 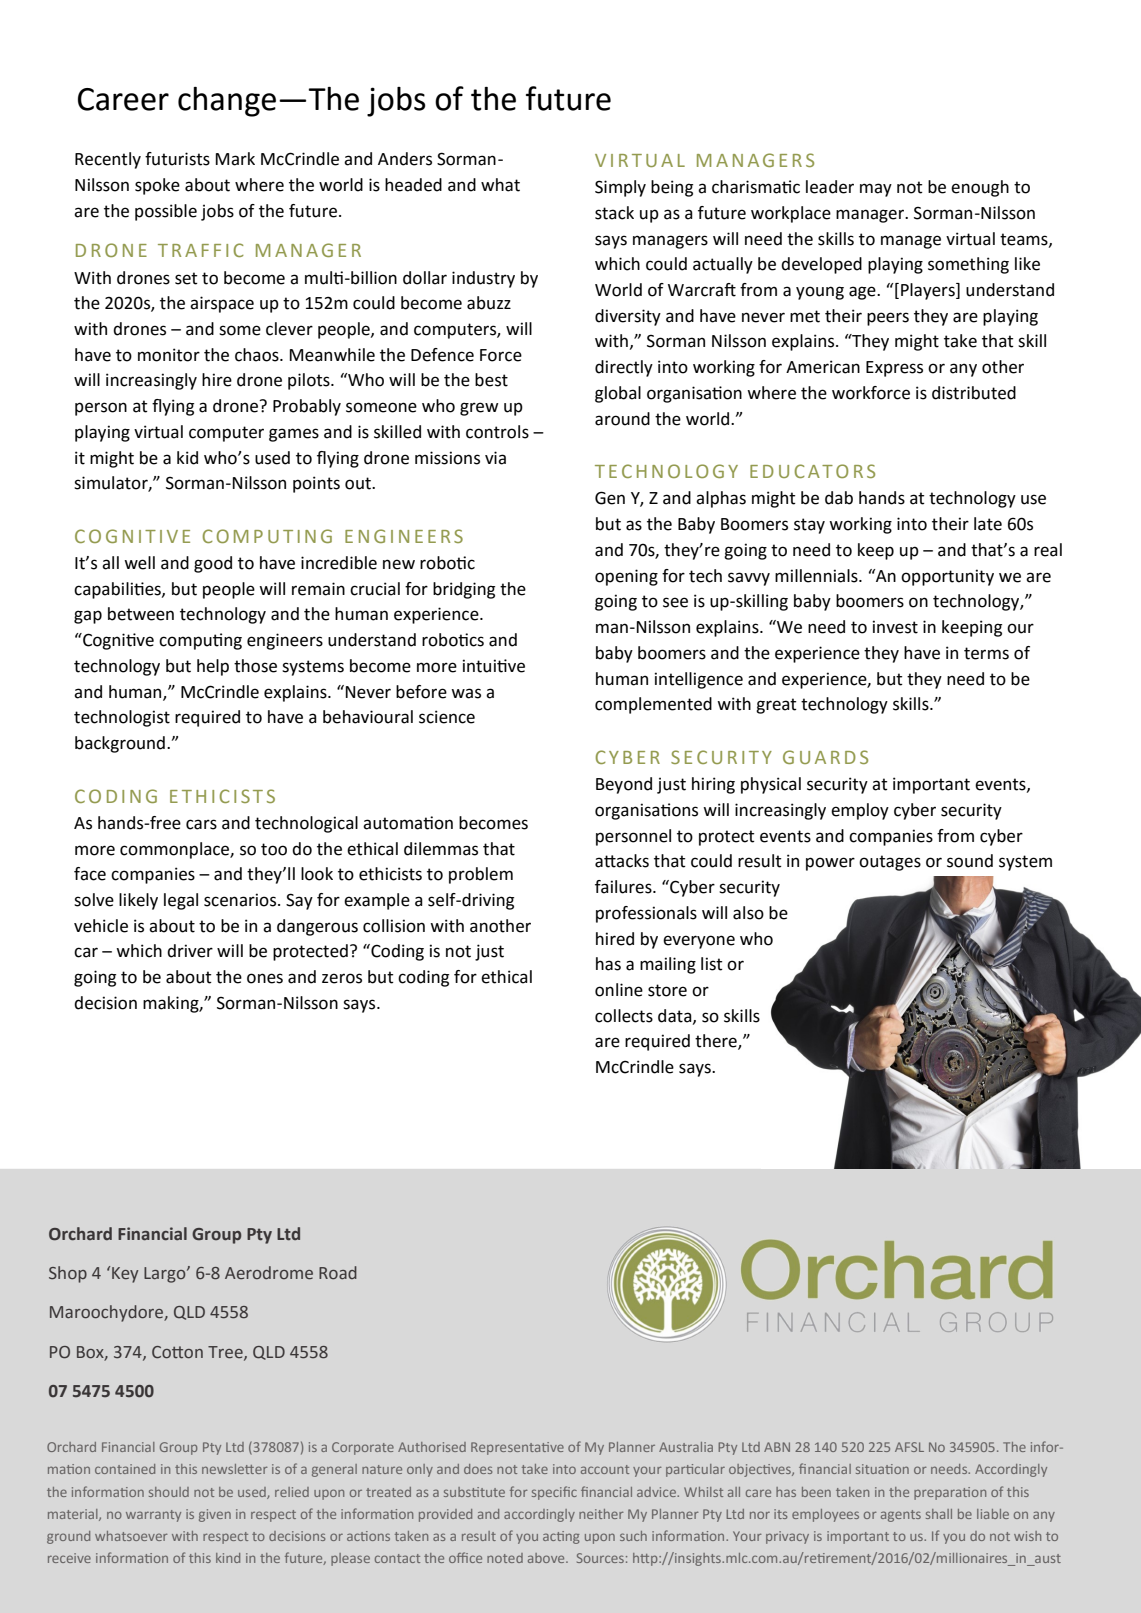 What do you see at coordinates (213, 564) in the document?
I see `good` at bounding box center [213, 564].
